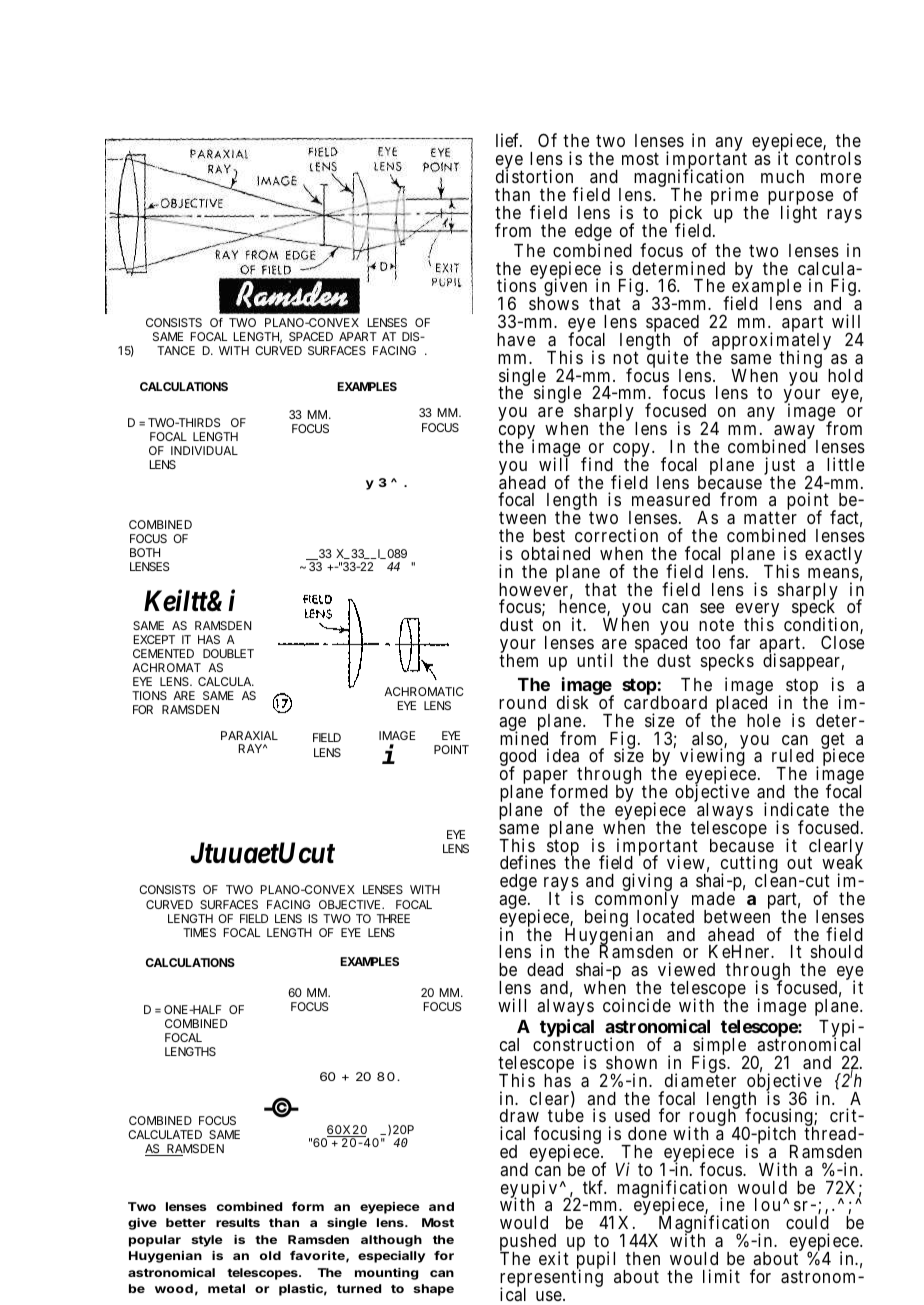  I want to click on defines, so click(528, 862).
